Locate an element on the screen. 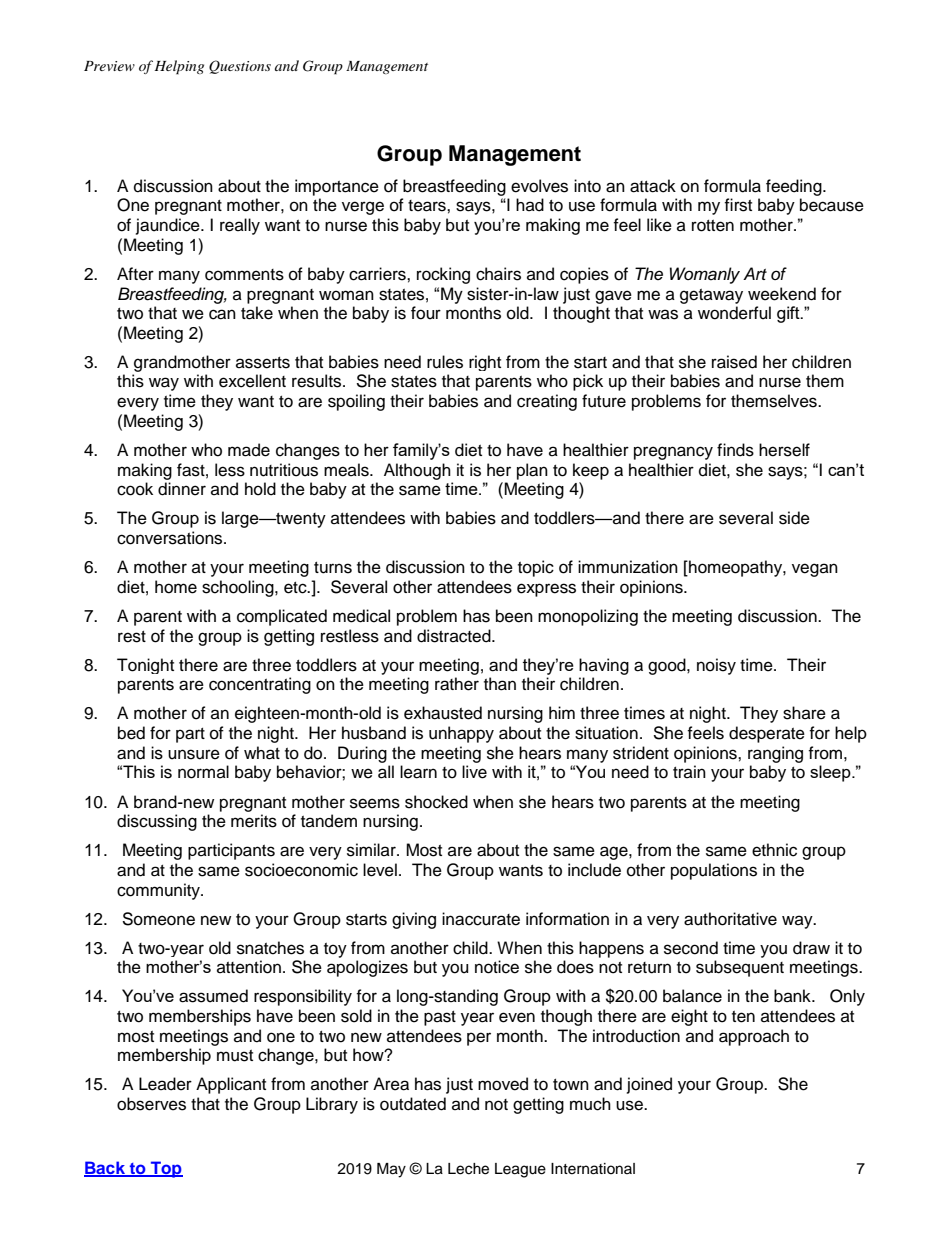 Image resolution: width=952 pixels, height=1233 pixels. first is located at coordinates (738, 205).
